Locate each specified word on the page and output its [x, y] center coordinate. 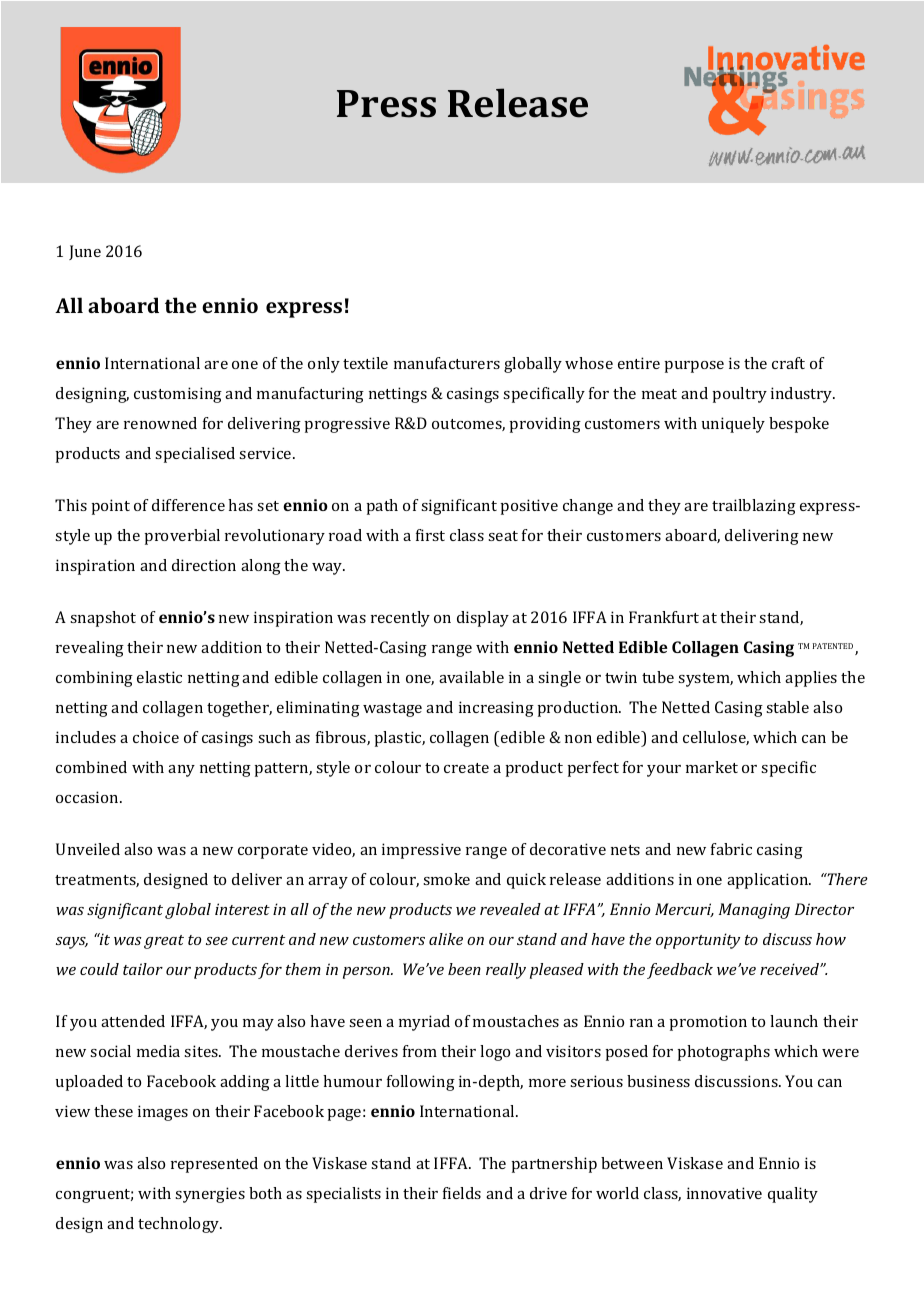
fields [462, 1193]
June [85, 252]
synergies [210, 1195]
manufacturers [447, 363]
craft [788, 363]
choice [156, 737]
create [466, 768]
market [712, 767]
